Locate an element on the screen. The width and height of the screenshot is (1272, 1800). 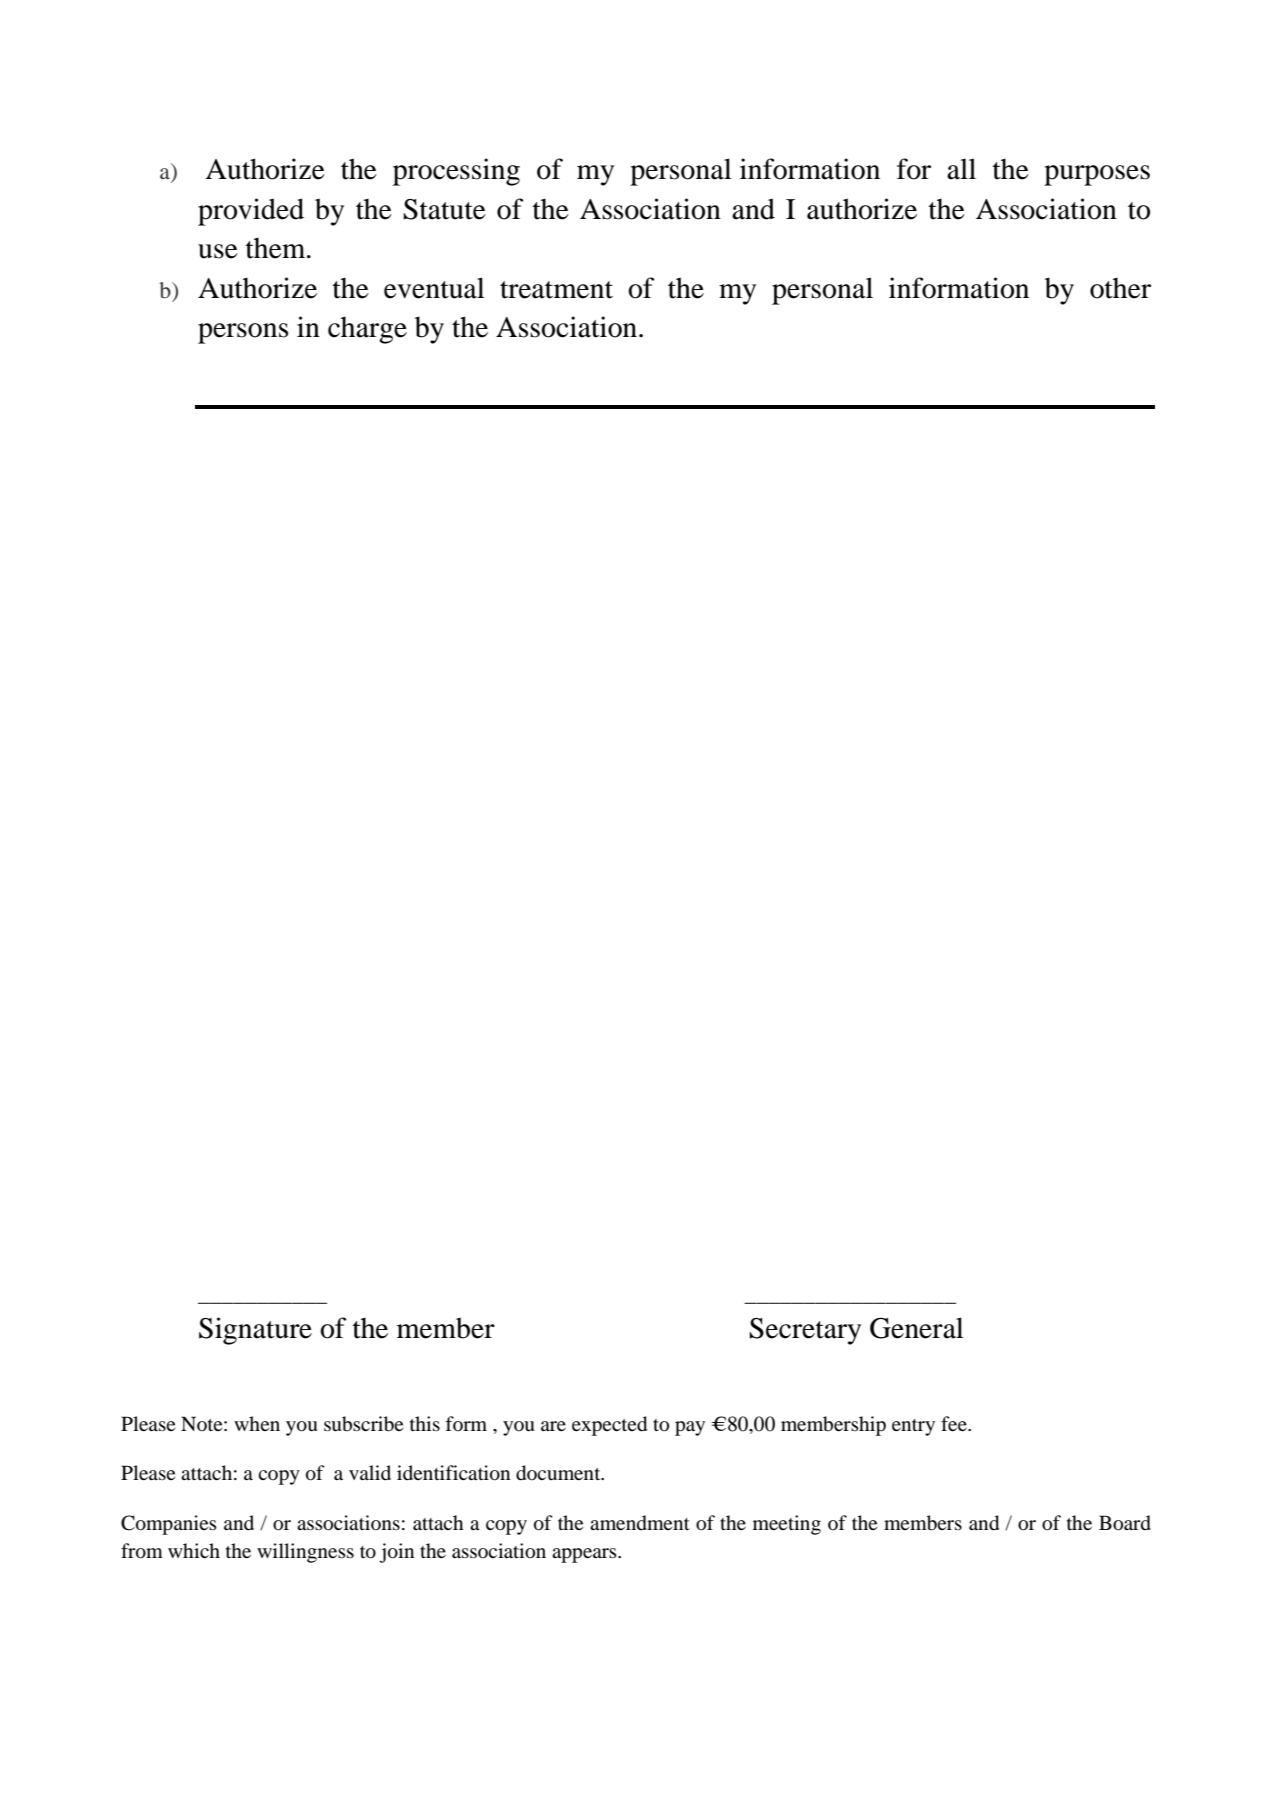
Signature is located at coordinates (255, 1331).
